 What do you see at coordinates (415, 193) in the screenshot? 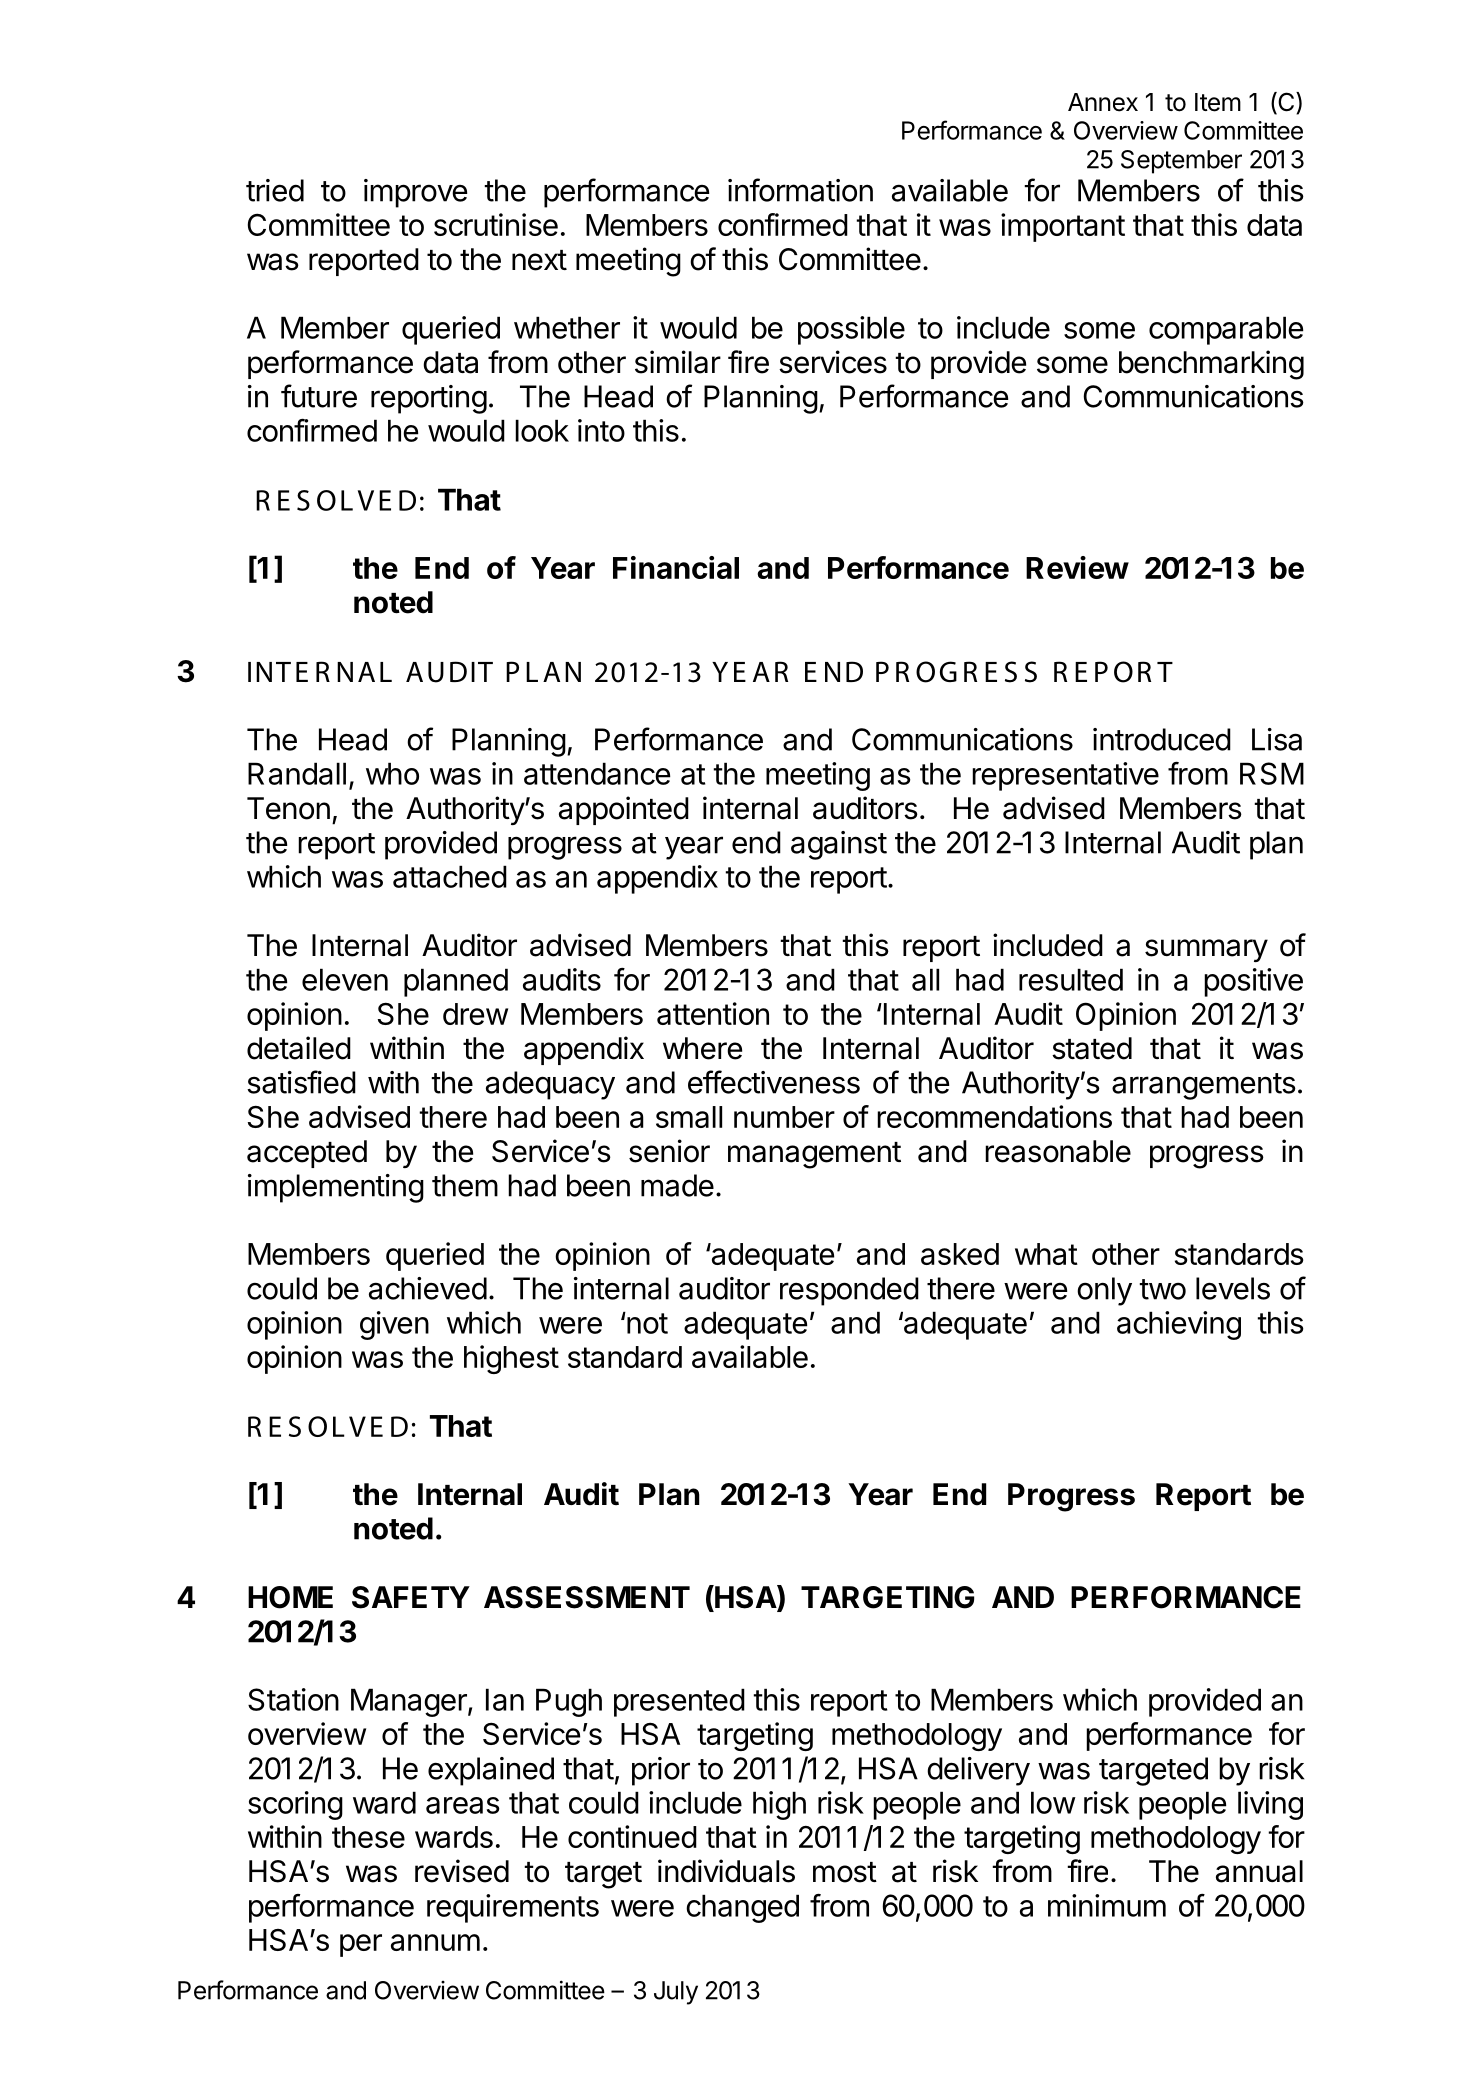
I see `improve` at bounding box center [415, 193].
